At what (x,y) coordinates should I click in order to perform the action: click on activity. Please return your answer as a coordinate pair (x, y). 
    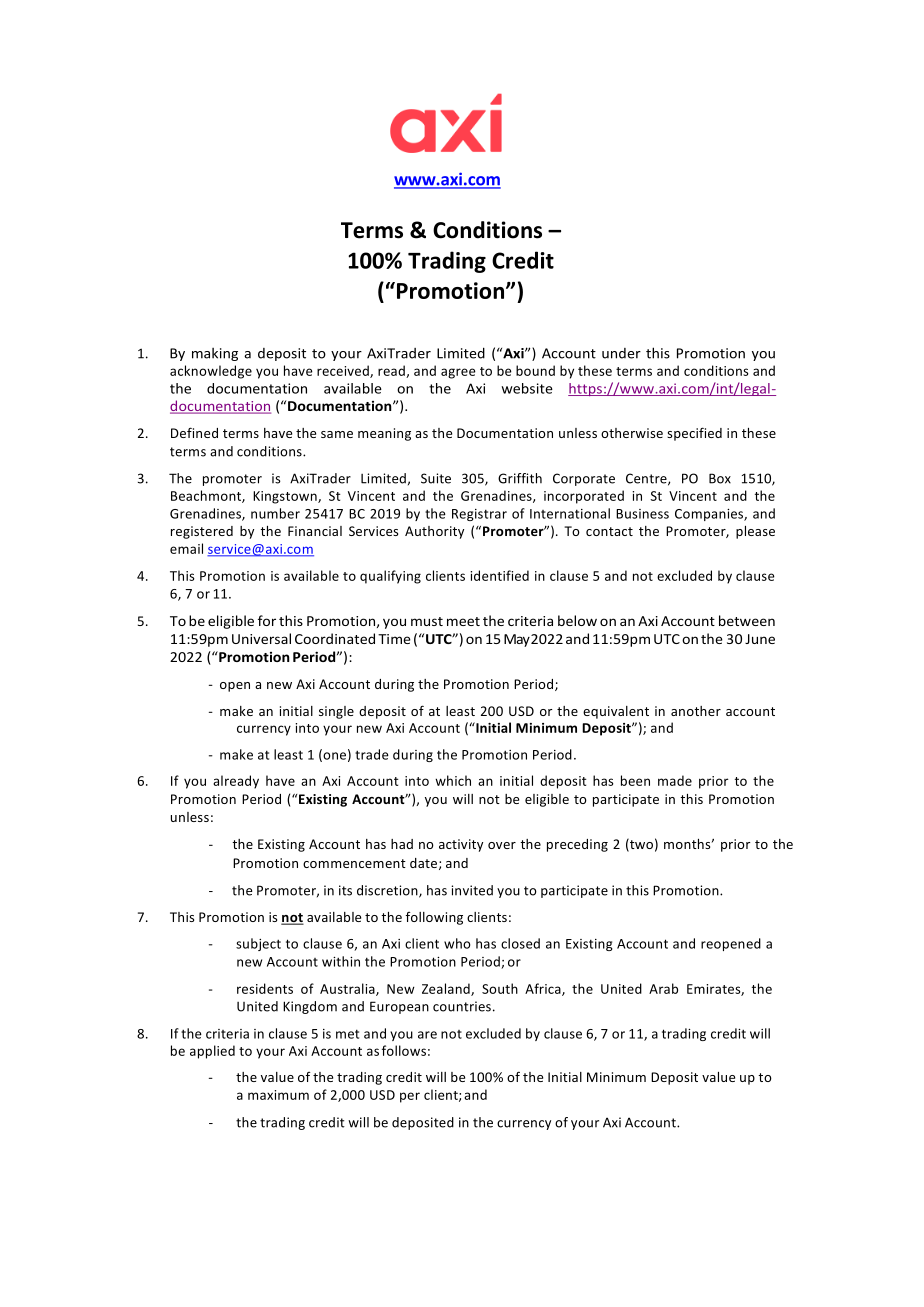
    Looking at the image, I should click on (461, 845).
